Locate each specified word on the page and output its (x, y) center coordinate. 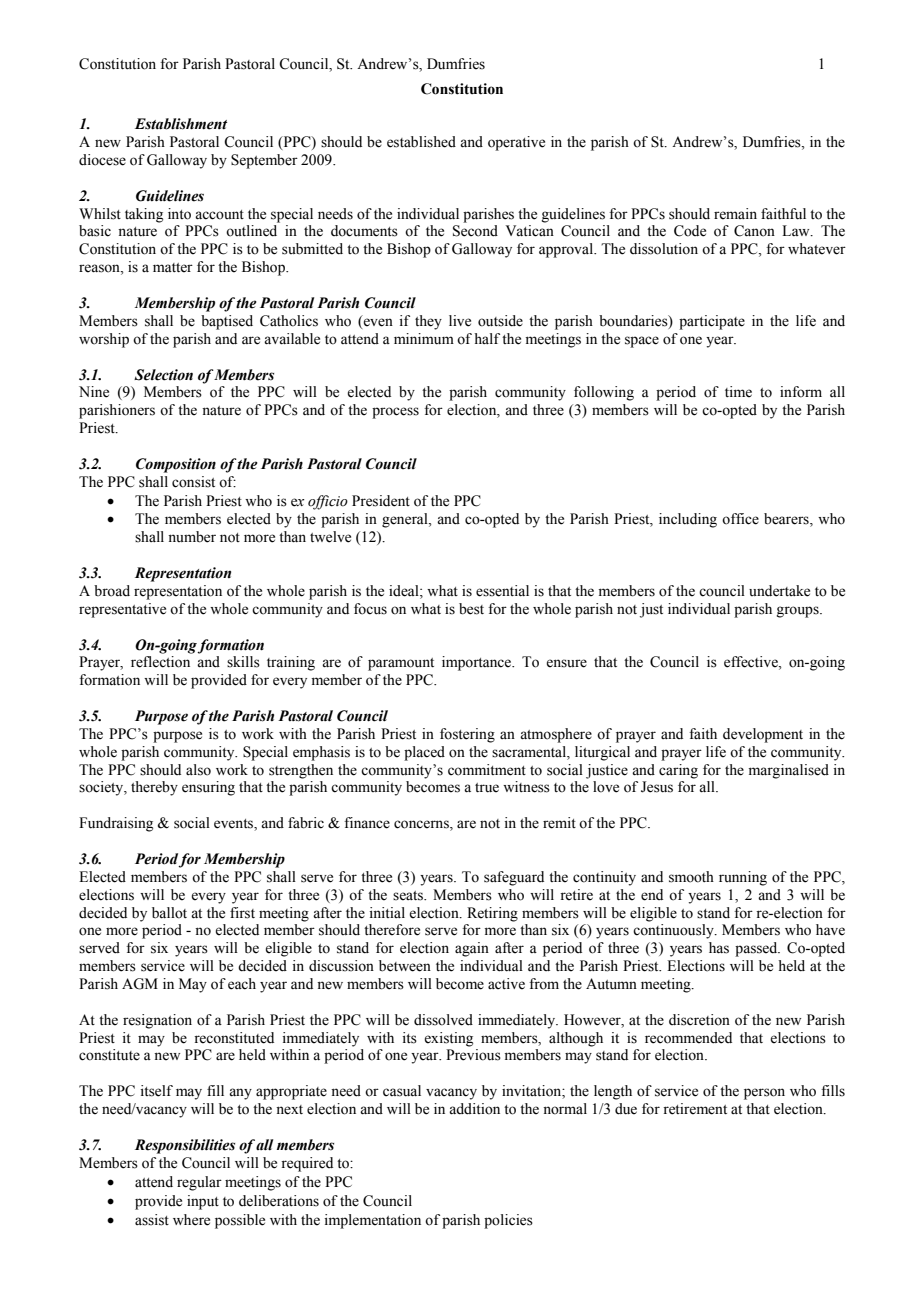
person (764, 1094)
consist (193, 482)
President (381, 501)
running (743, 878)
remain (735, 214)
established (421, 142)
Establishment (181, 124)
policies (508, 1221)
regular (199, 1183)
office (740, 519)
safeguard (514, 878)
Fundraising (116, 824)
